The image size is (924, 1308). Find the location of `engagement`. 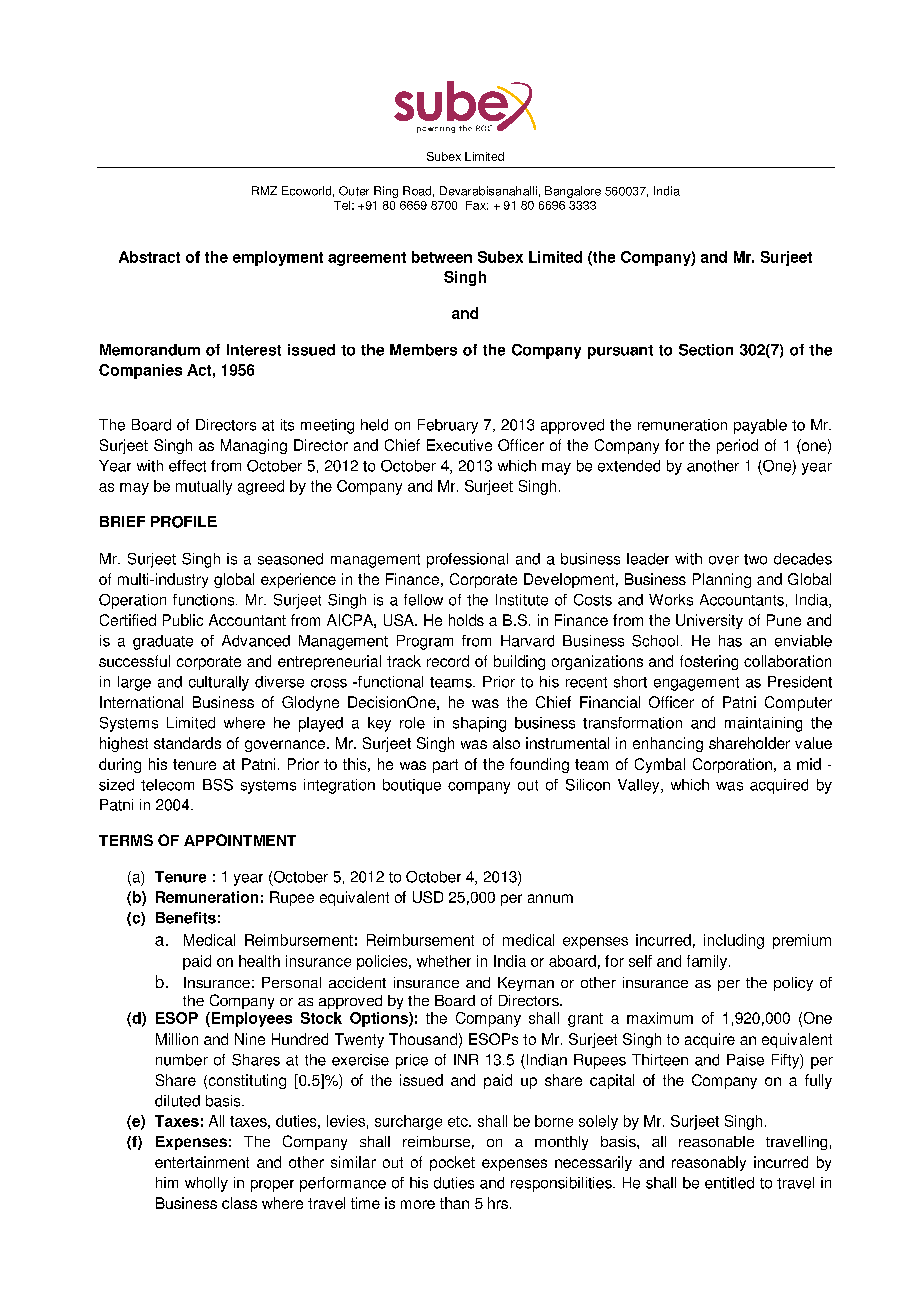

engagement is located at coordinates (696, 684).
